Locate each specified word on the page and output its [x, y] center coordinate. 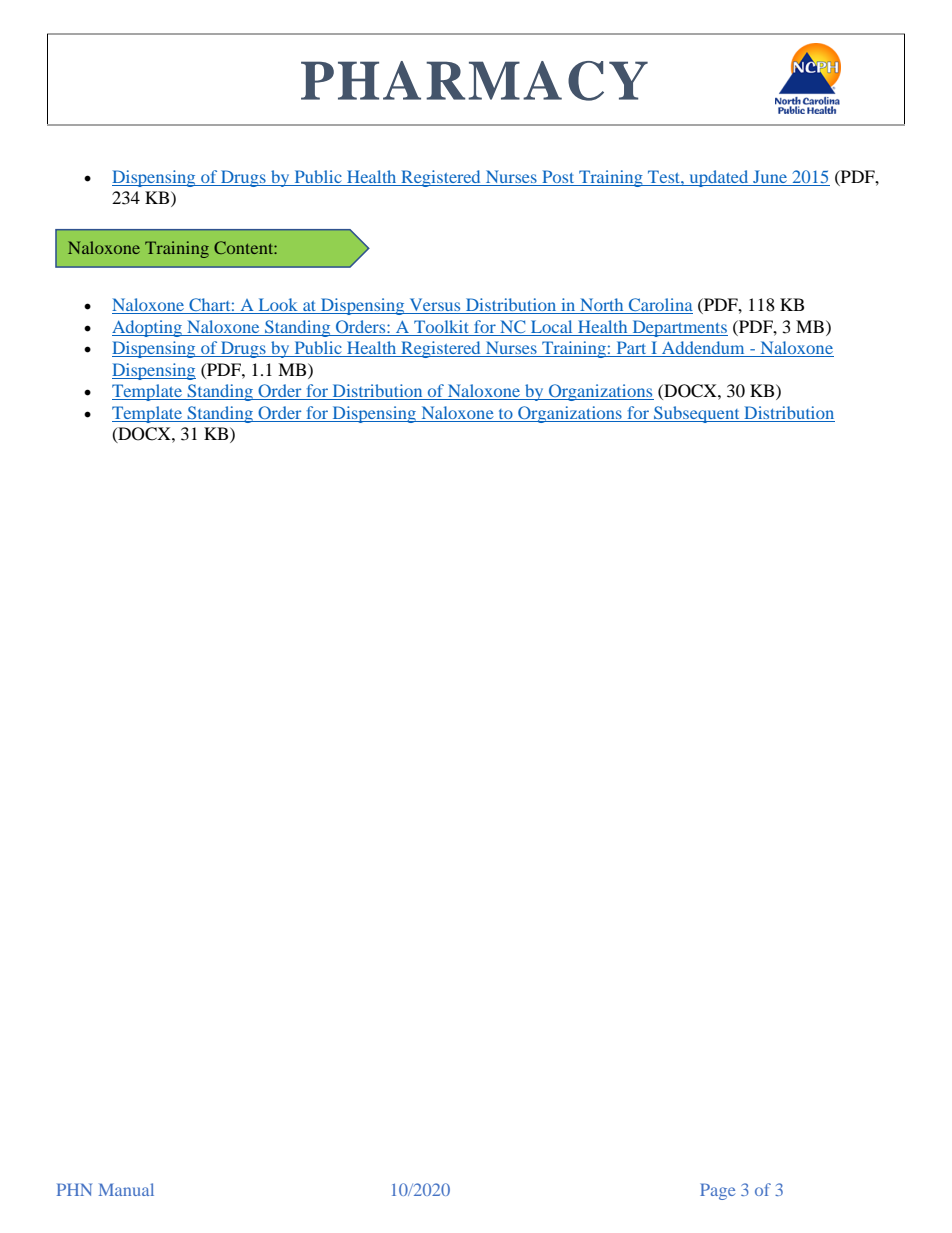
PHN [74, 1189]
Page [717, 1191]
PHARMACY [474, 81]
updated [719, 178]
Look [278, 306]
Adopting [148, 328]
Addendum [703, 349]
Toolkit [442, 328]
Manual [126, 1189]
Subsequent [697, 414]
